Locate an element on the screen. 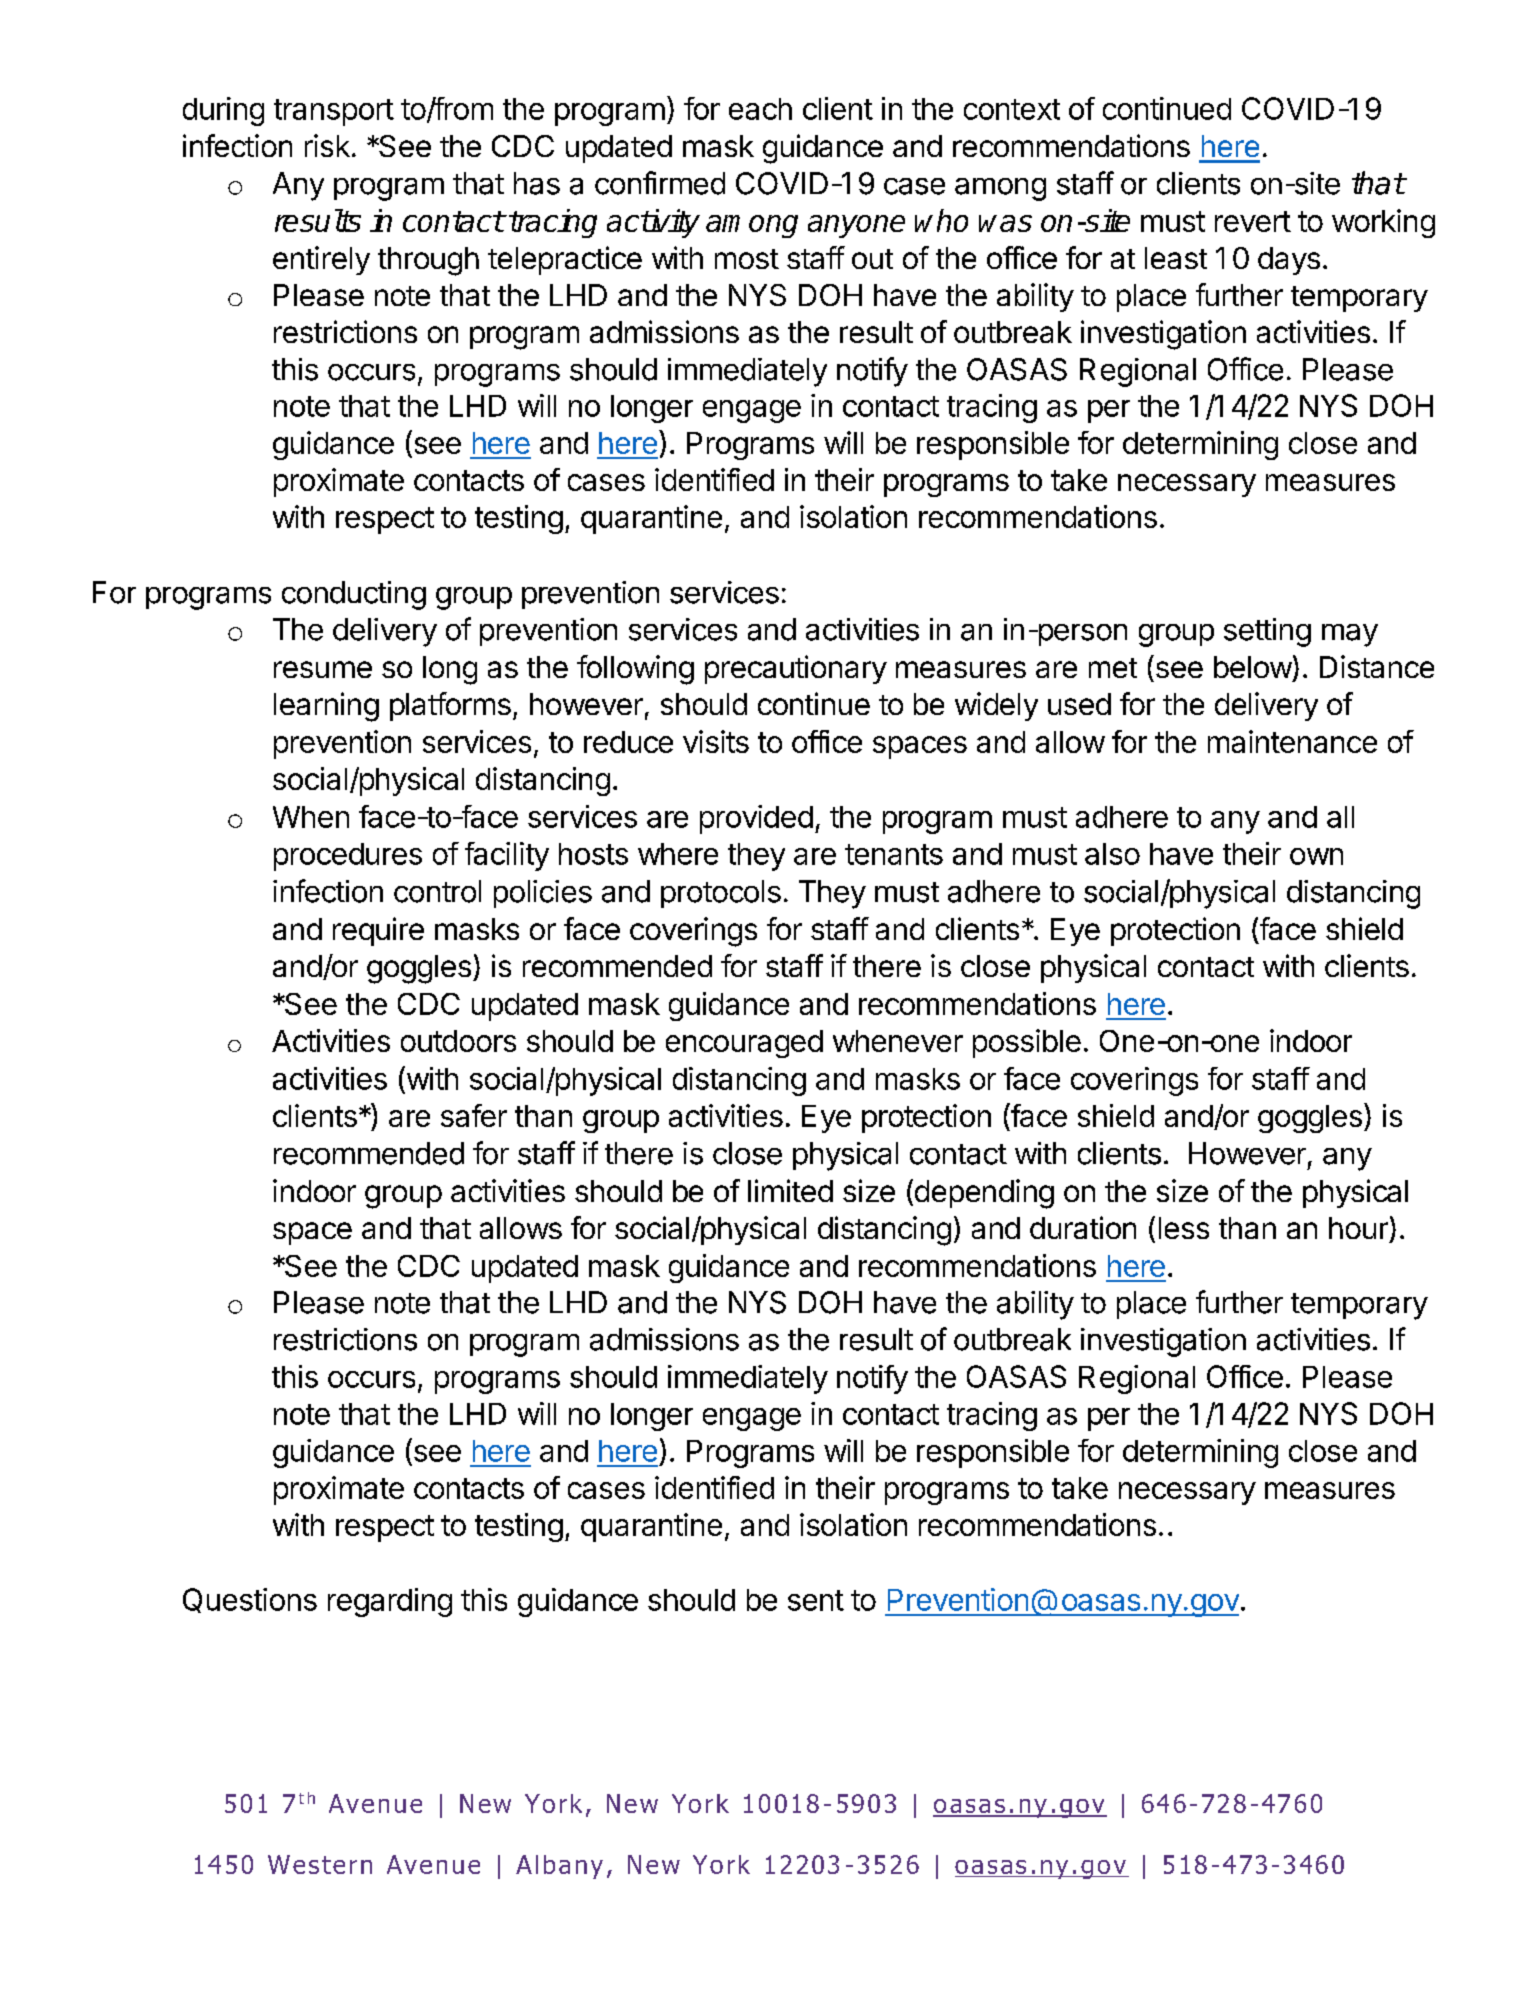 This screenshot has height=1990, width=1538. risk is located at coordinates (327, 145).
